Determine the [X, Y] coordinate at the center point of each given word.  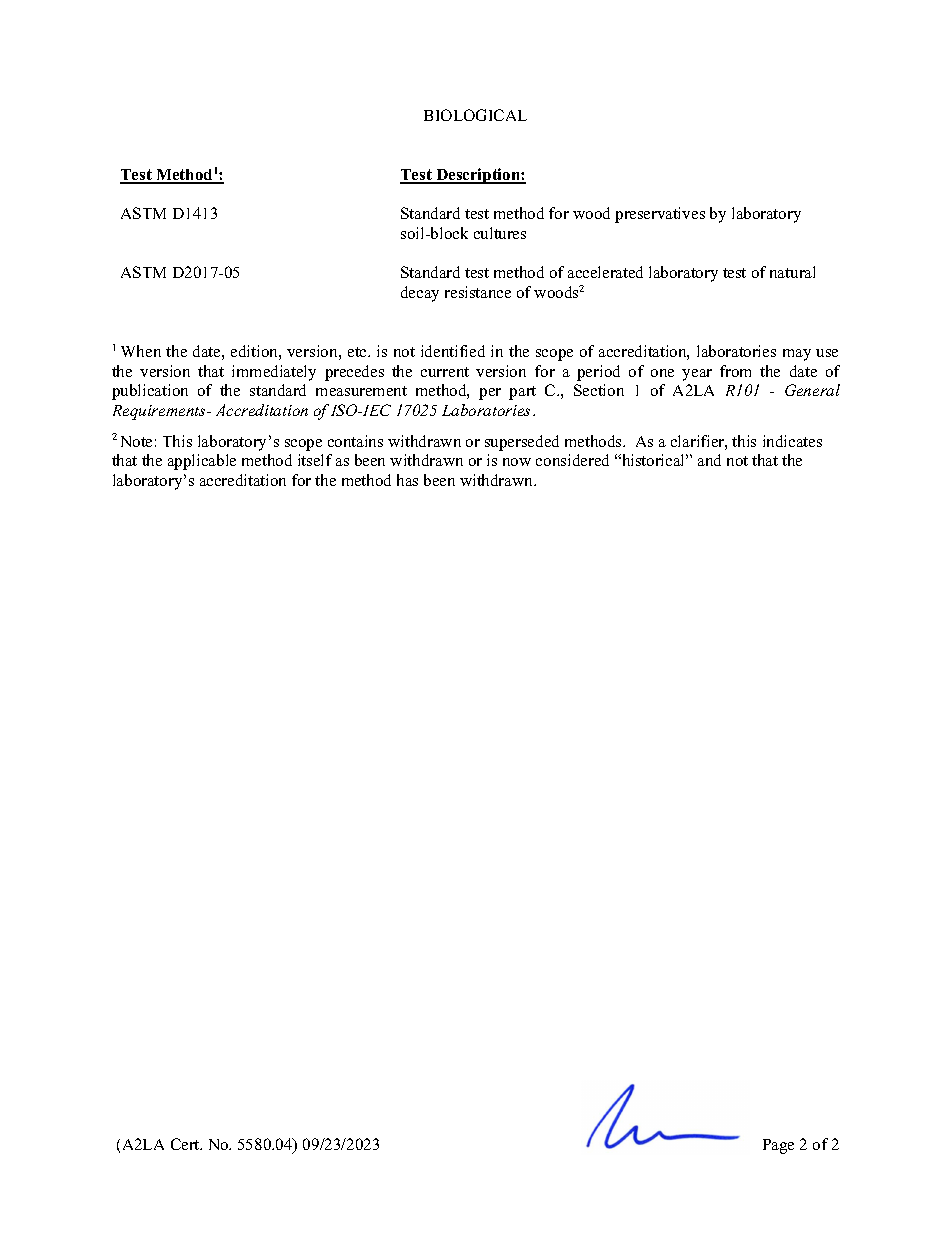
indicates [792, 441]
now [517, 462]
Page [778, 1146]
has [407, 480]
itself [315, 460]
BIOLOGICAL [475, 115]
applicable [202, 462]
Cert [186, 1144]
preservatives [660, 215]
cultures [500, 233]
